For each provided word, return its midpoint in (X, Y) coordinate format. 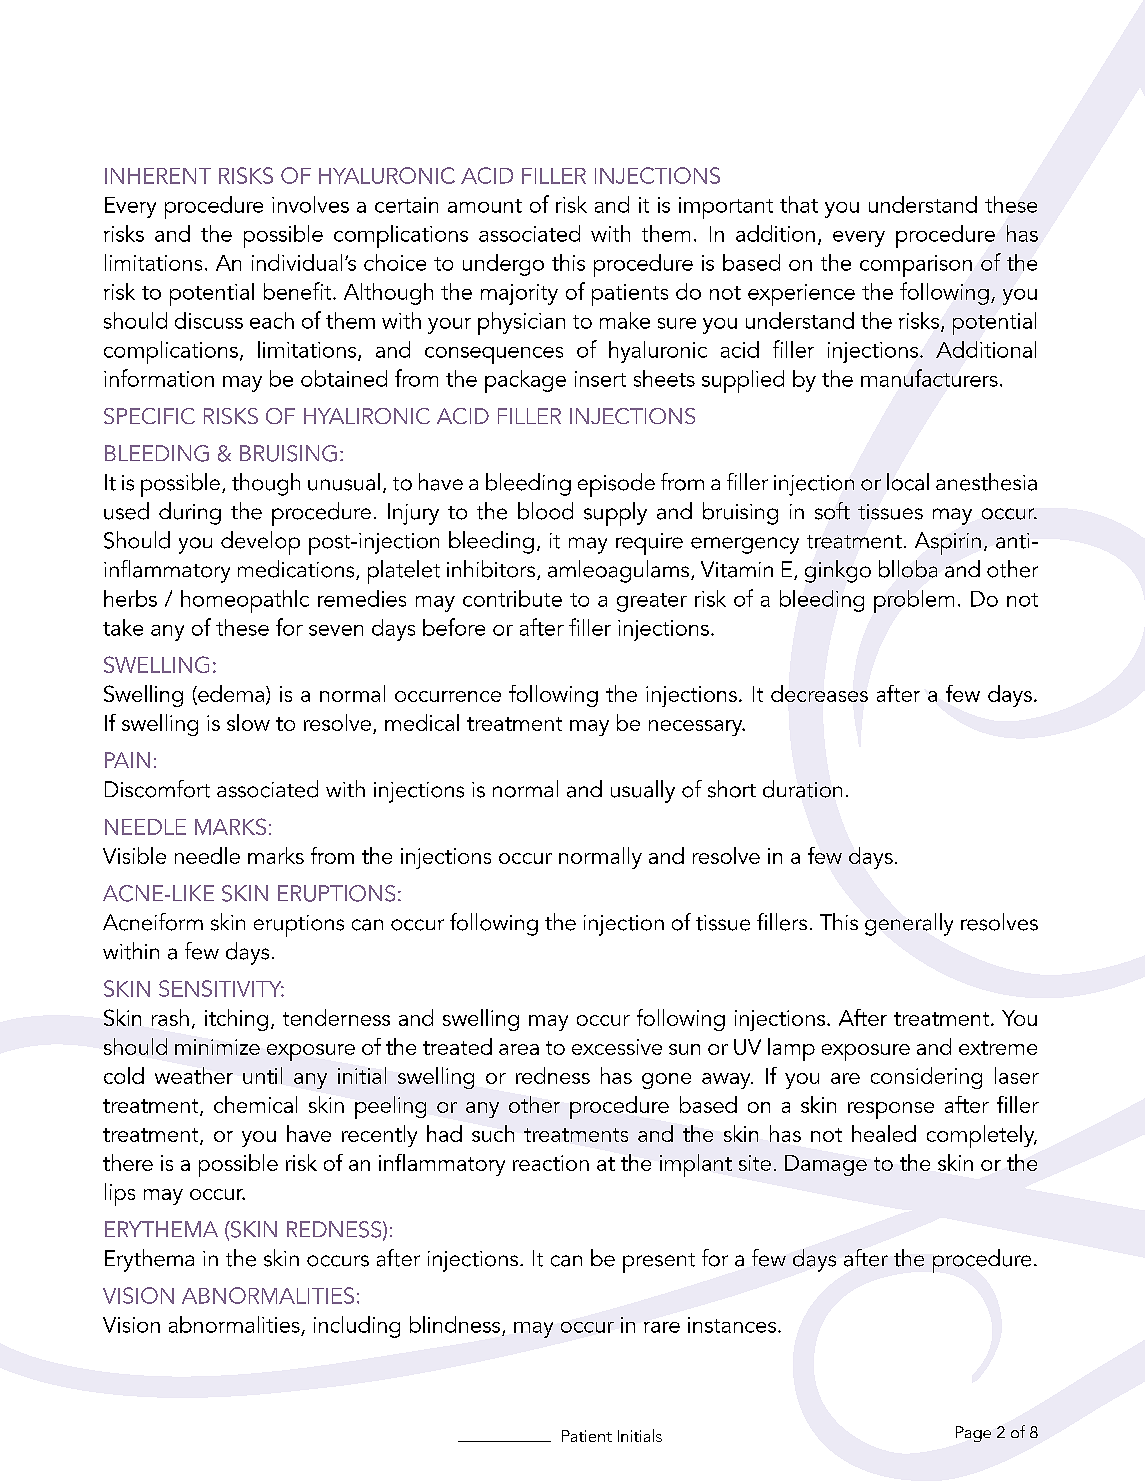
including (357, 1327)
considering (926, 1078)
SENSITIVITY (221, 988)
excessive (617, 1047)
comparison (916, 266)
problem (914, 601)
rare (662, 1327)
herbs (130, 598)
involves (310, 204)
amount (485, 206)
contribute (512, 598)
